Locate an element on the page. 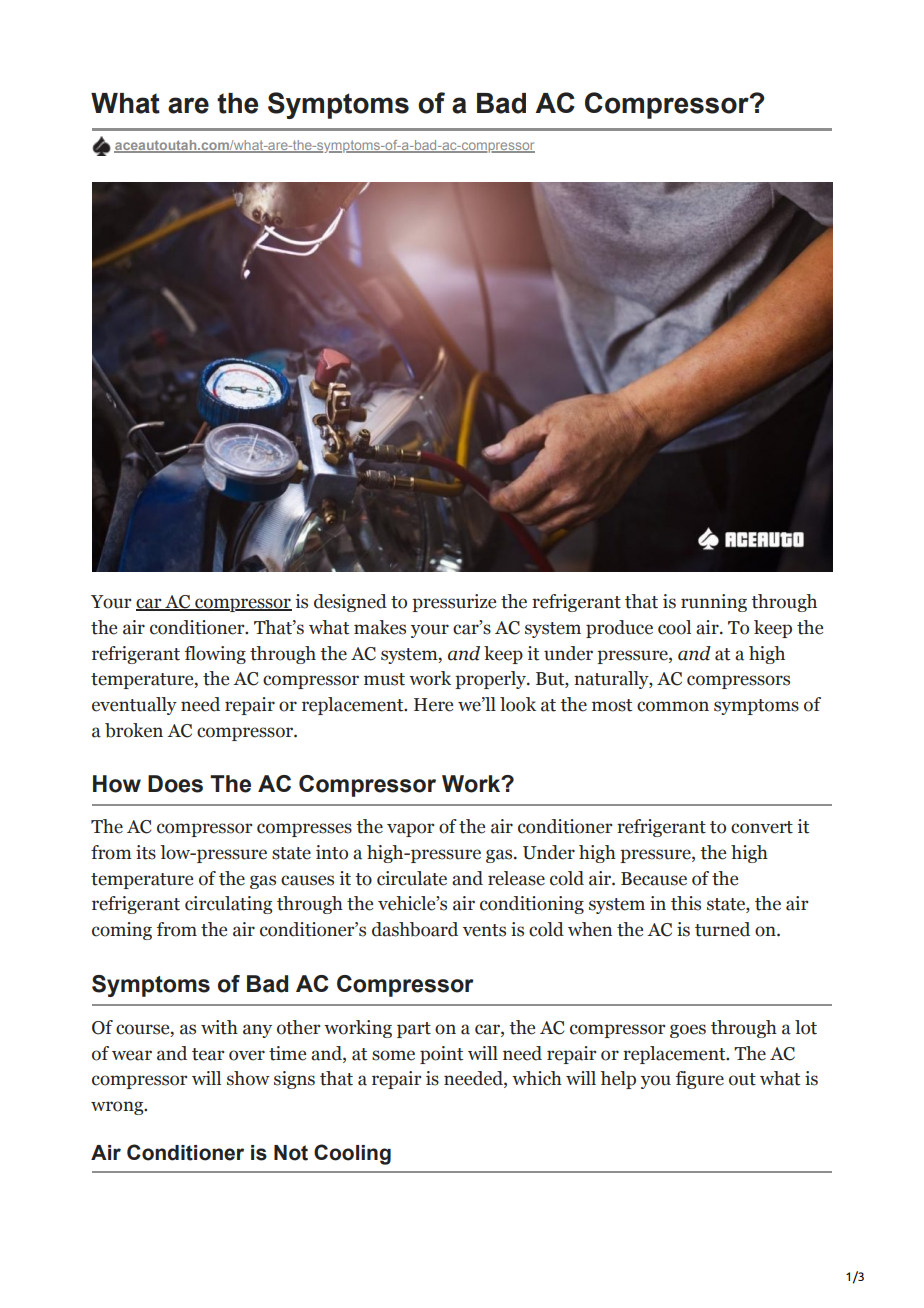 The height and width of the document is (1308, 924). Not is located at coordinates (291, 1153).
